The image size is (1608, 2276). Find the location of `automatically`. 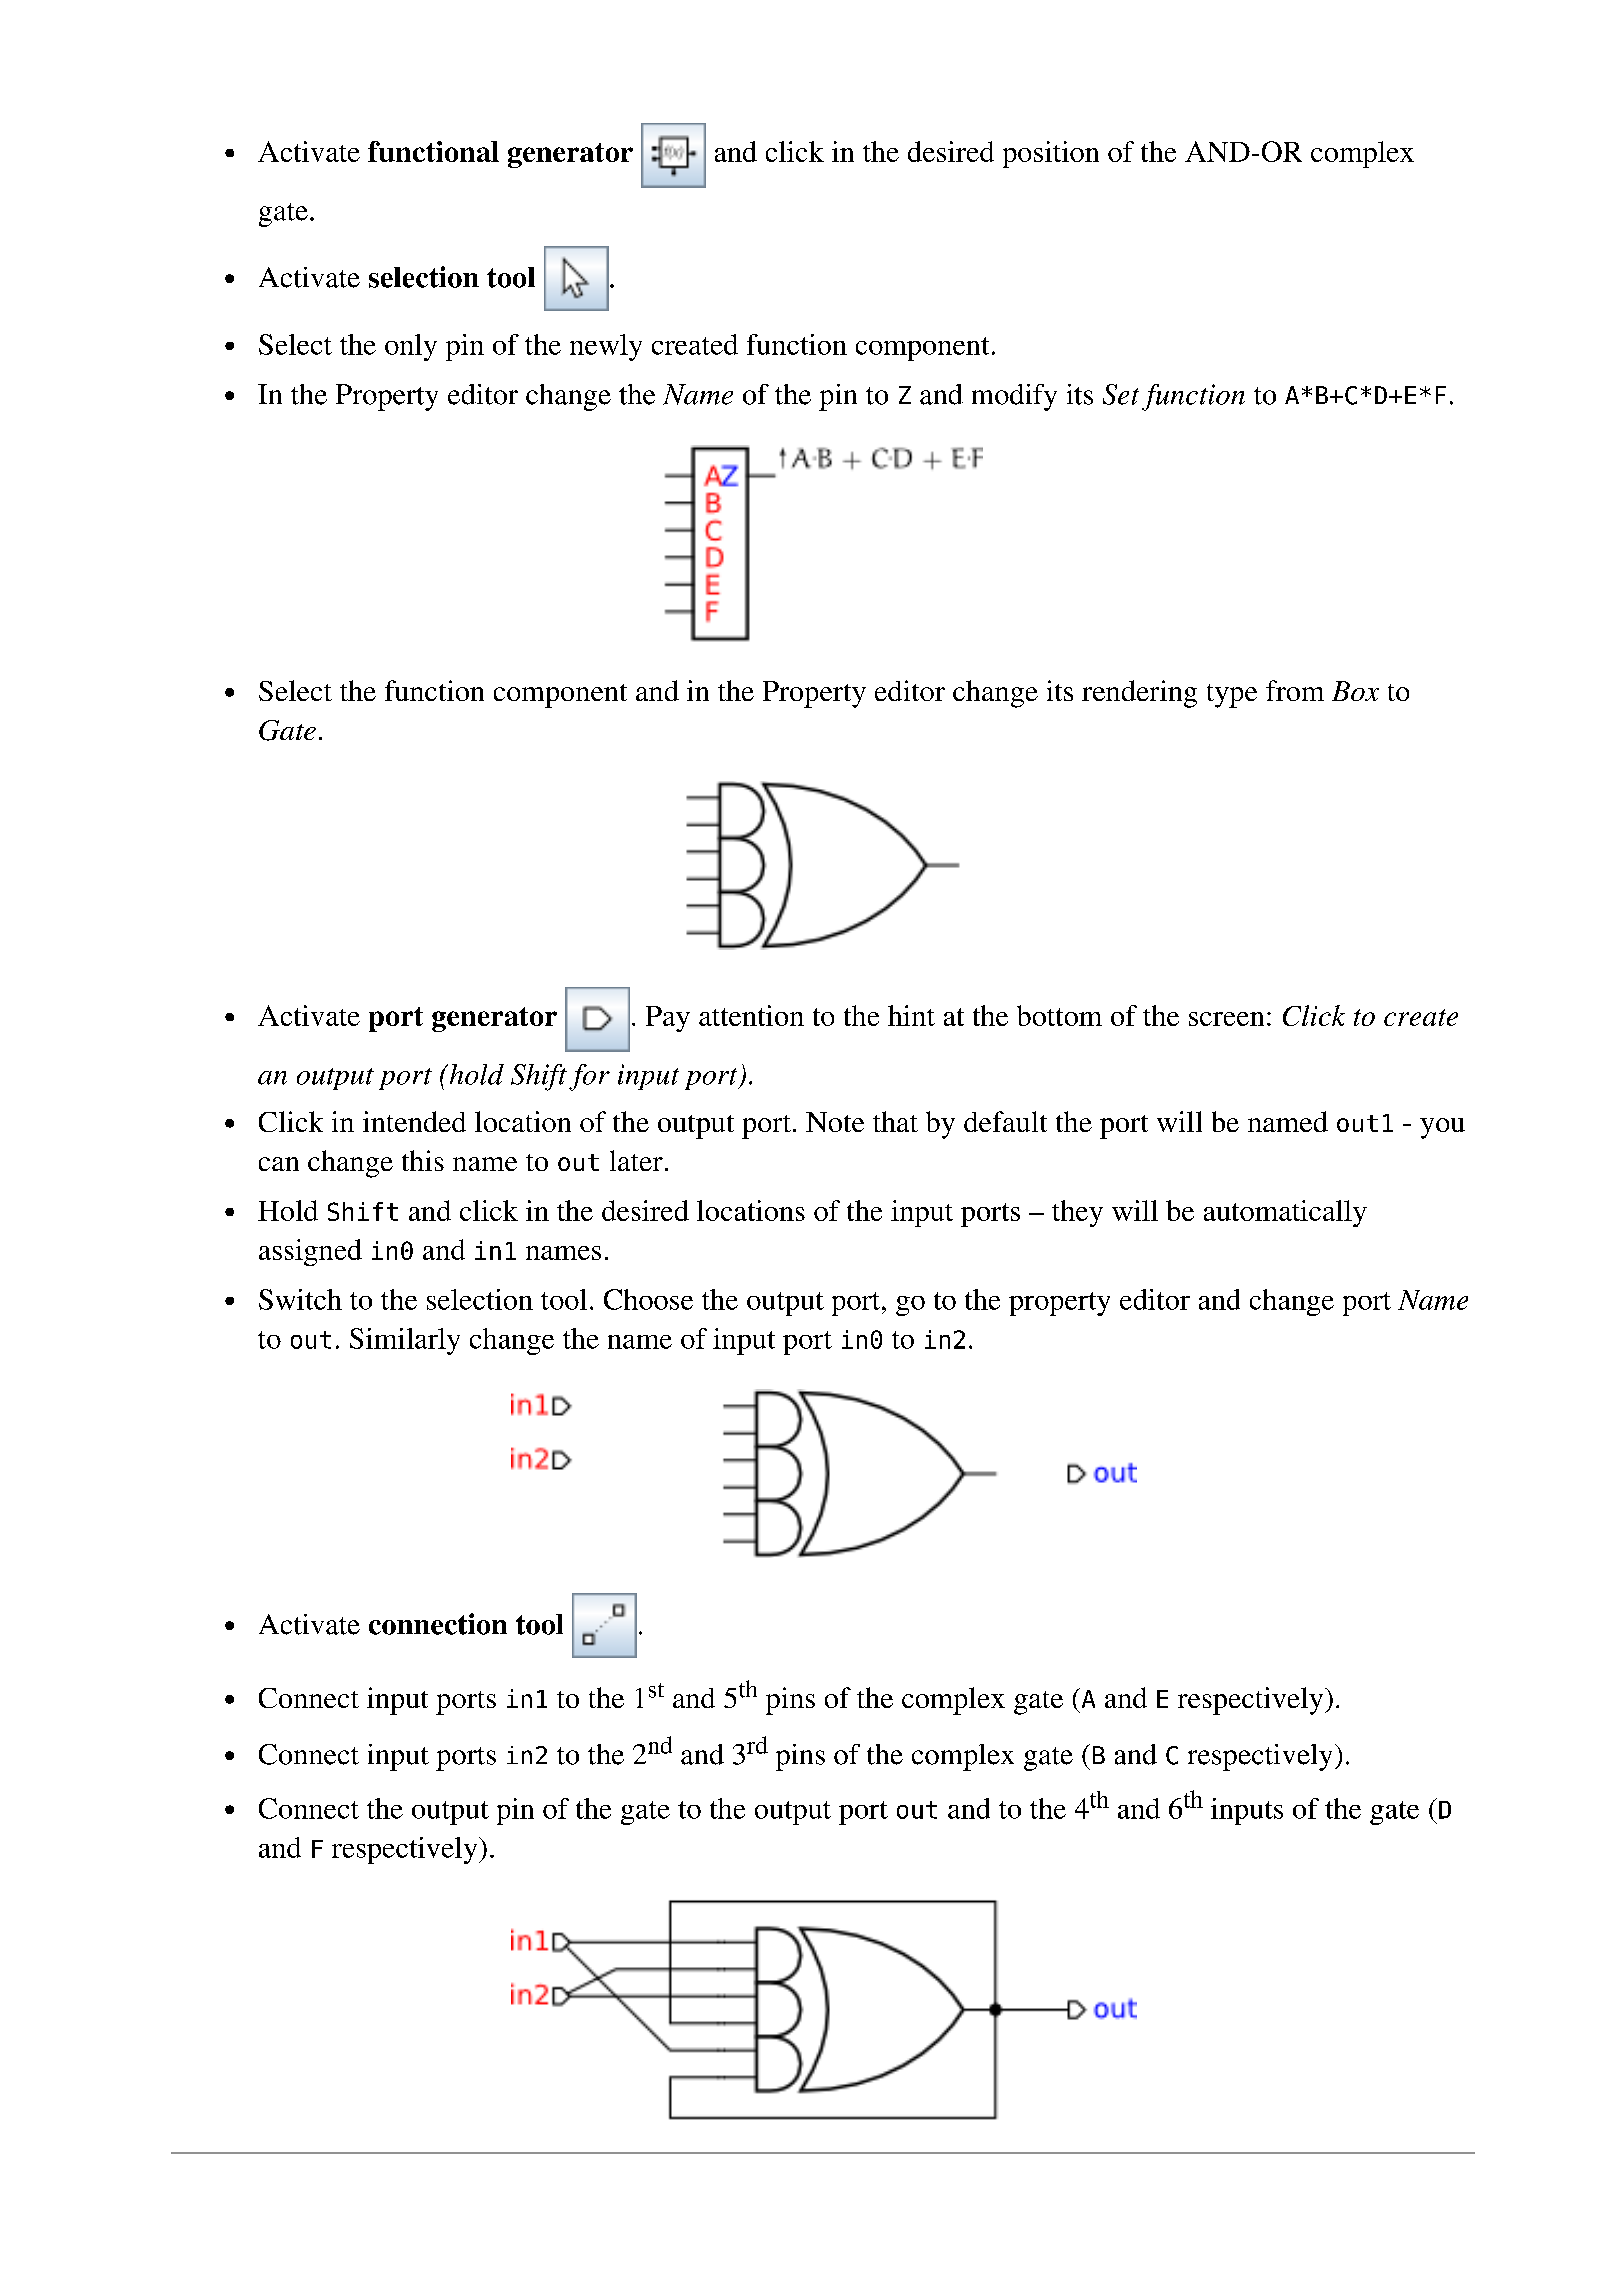

automatically is located at coordinates (1285, 1213).
